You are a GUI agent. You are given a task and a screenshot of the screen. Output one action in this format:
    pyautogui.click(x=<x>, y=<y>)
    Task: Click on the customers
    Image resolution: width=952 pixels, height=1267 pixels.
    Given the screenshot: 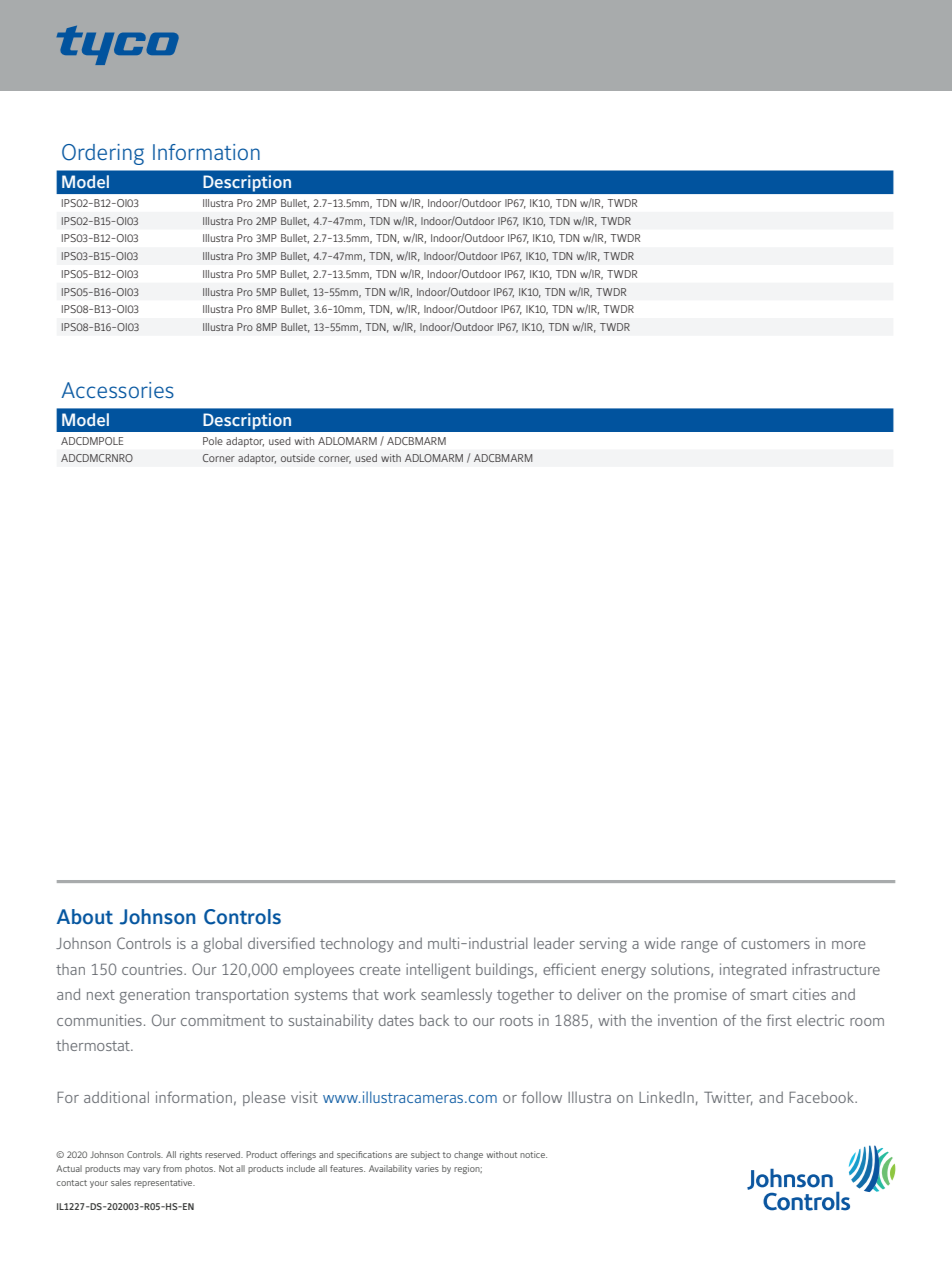 What is the action you would take?
    pyautogui.click(x=775, y=944)
